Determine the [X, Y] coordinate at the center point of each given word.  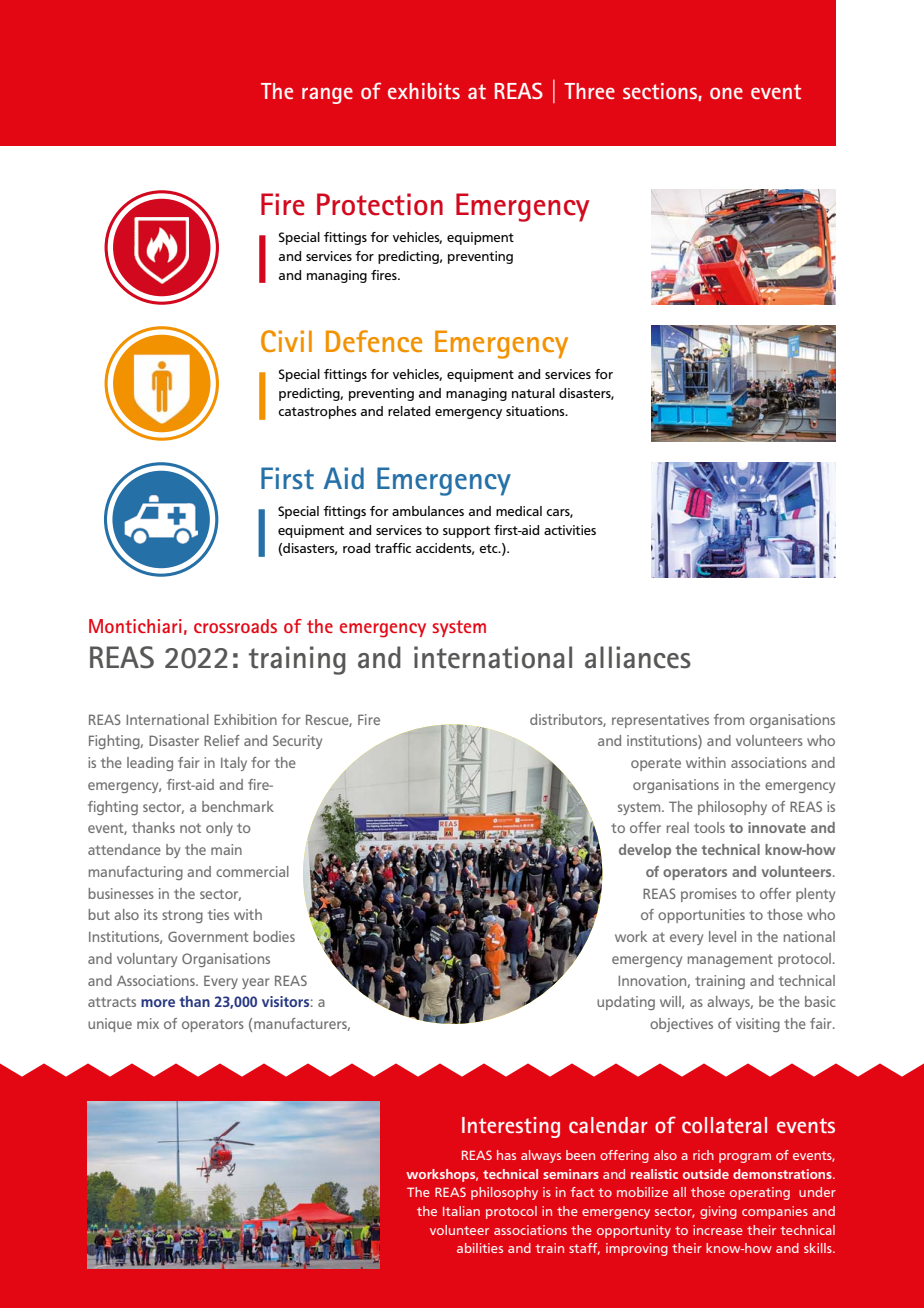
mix [148, 1023]
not [190, 828]
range [327, 95]
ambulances [428, 511]
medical [519, 511]
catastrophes [317, 412]
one [726, 93]
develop [645, 851]
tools [709, 827]
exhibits [424, 91]
